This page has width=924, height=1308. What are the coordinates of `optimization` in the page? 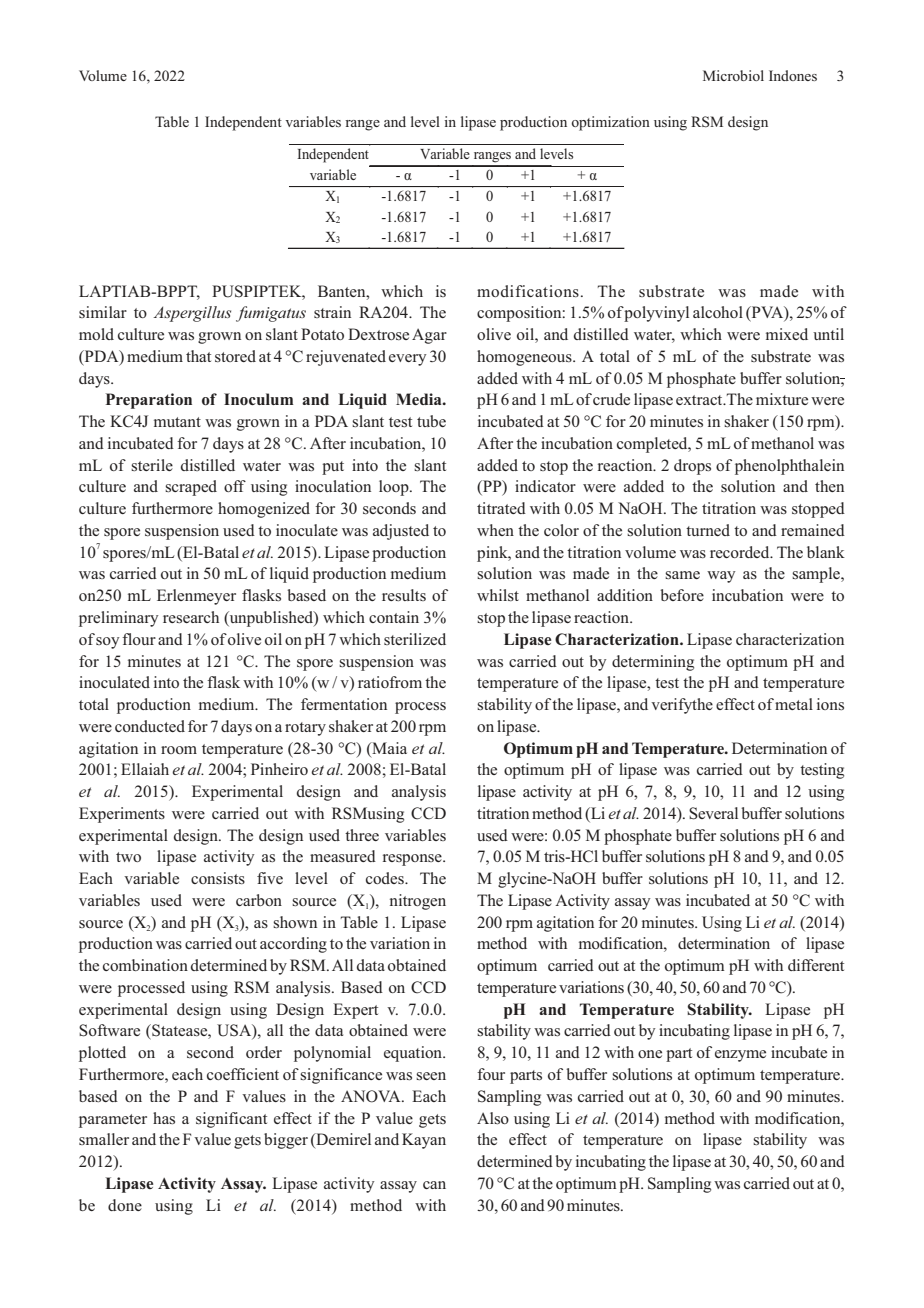 It's located at (611, 123).
